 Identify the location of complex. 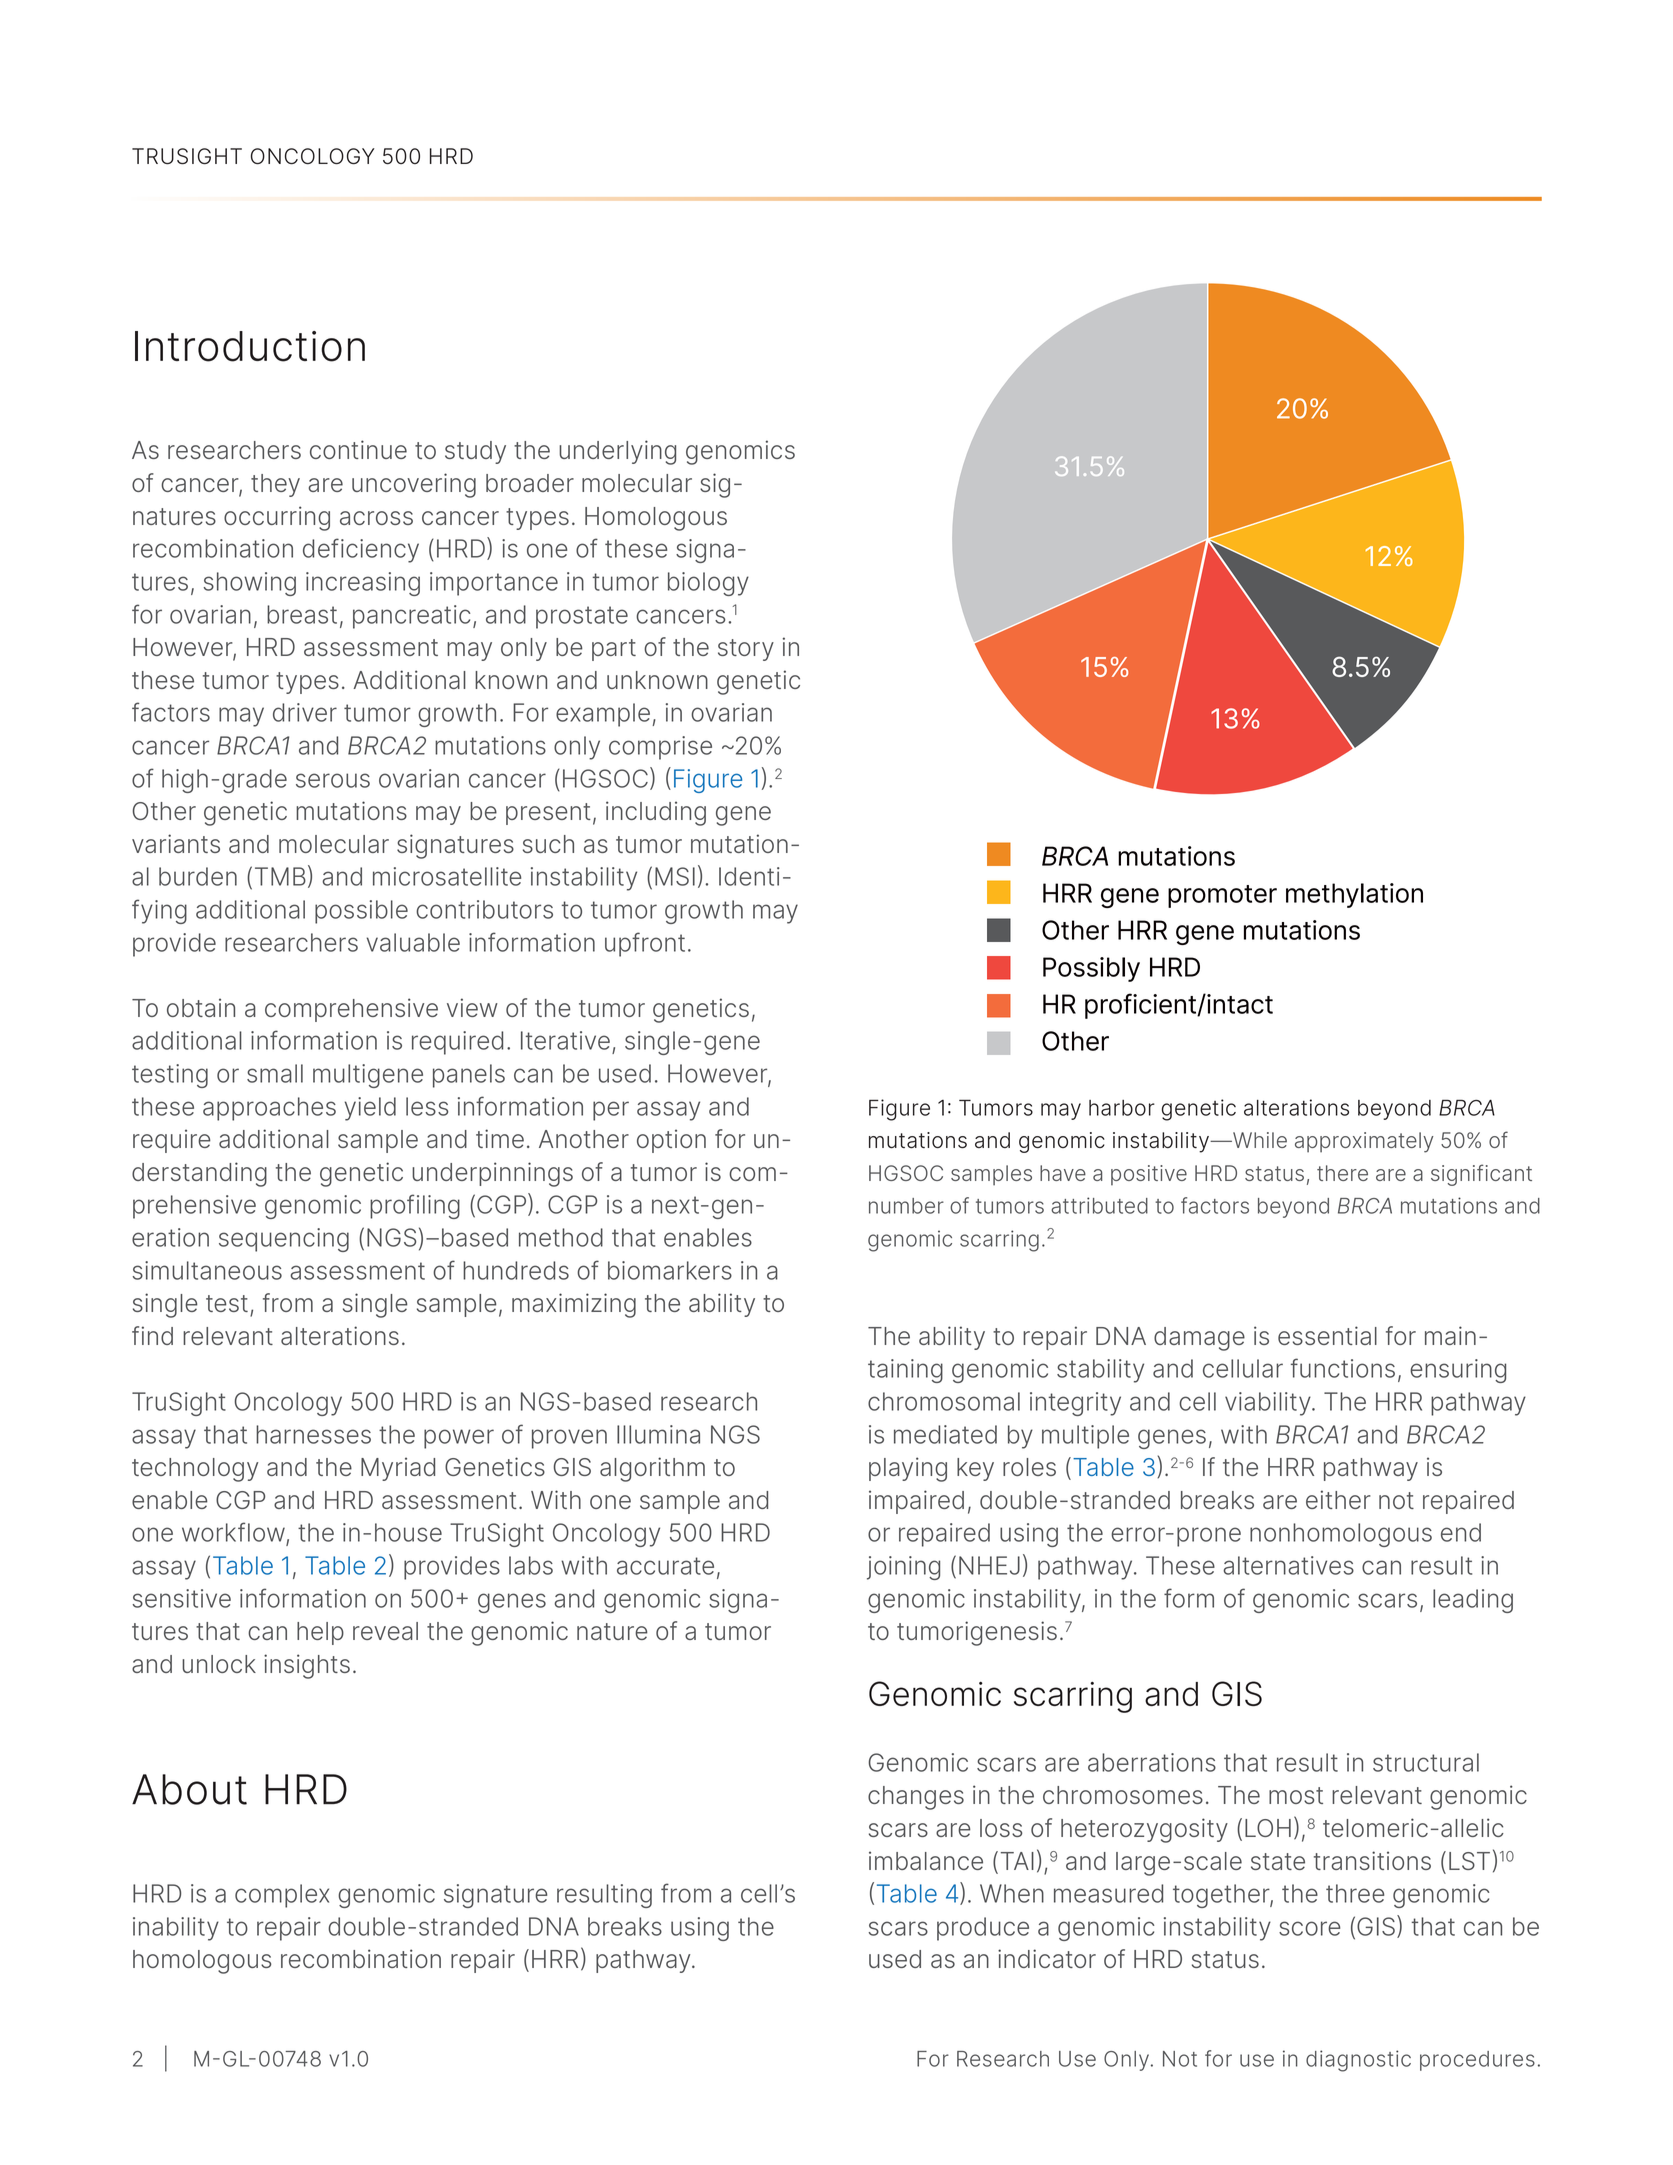
(282, 1896).
